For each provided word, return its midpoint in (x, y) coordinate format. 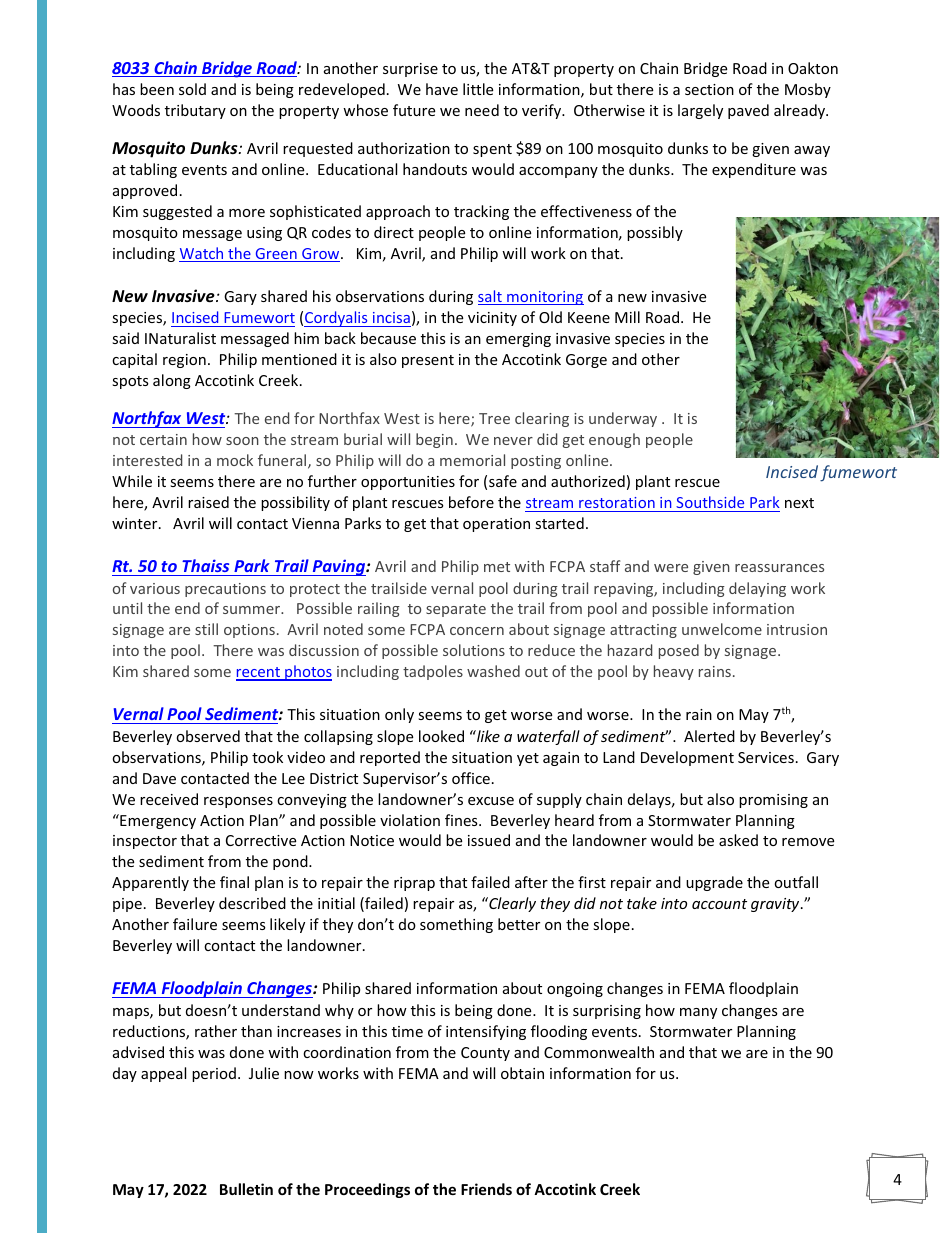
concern (477, 631)
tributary (195, 111)
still (206, 629)
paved (748, 111)
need (482, 110)
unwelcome (722, 629)
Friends (486, 1189)
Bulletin (246, 1189)
